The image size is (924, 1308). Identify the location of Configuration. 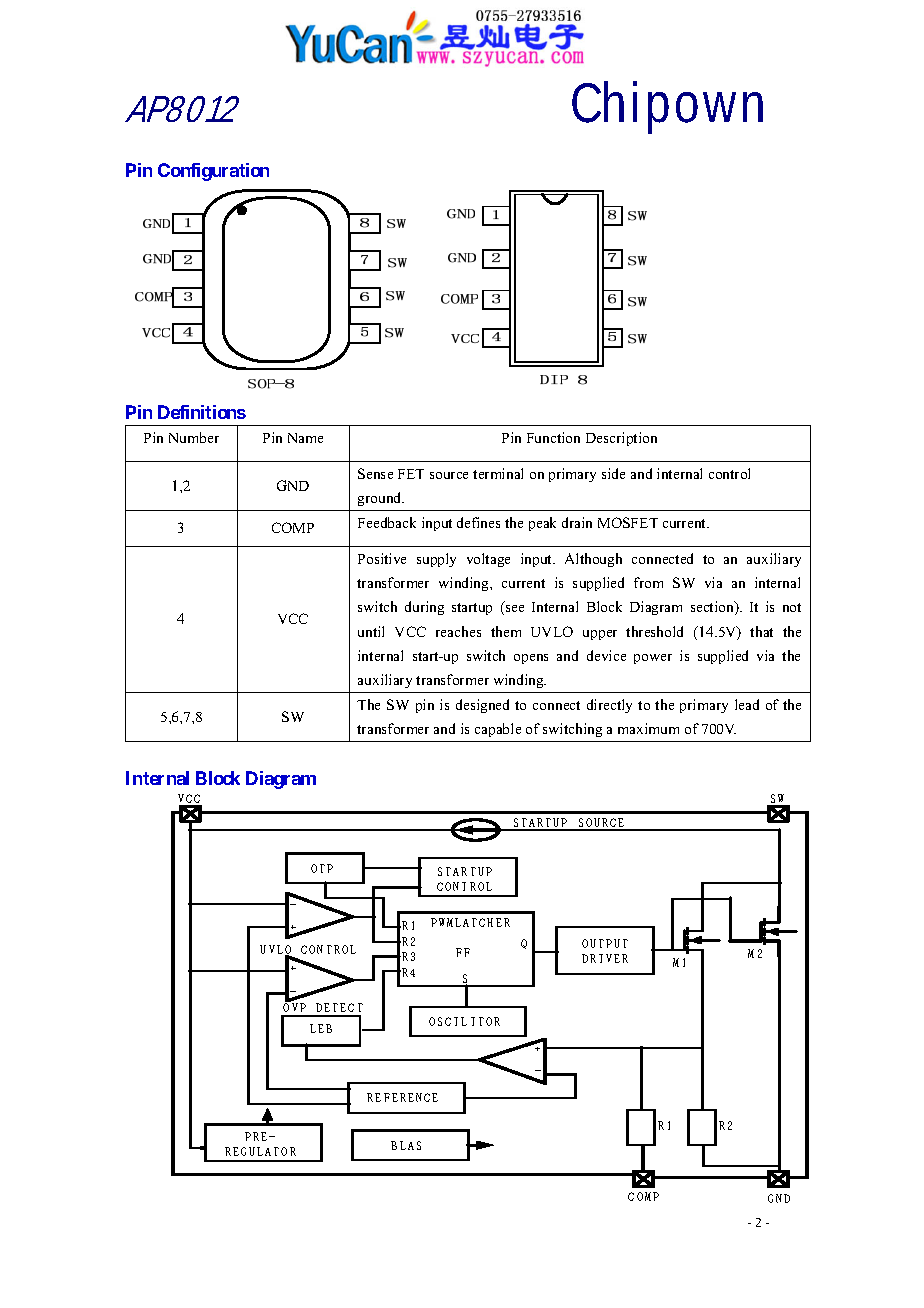
(213, 172).
